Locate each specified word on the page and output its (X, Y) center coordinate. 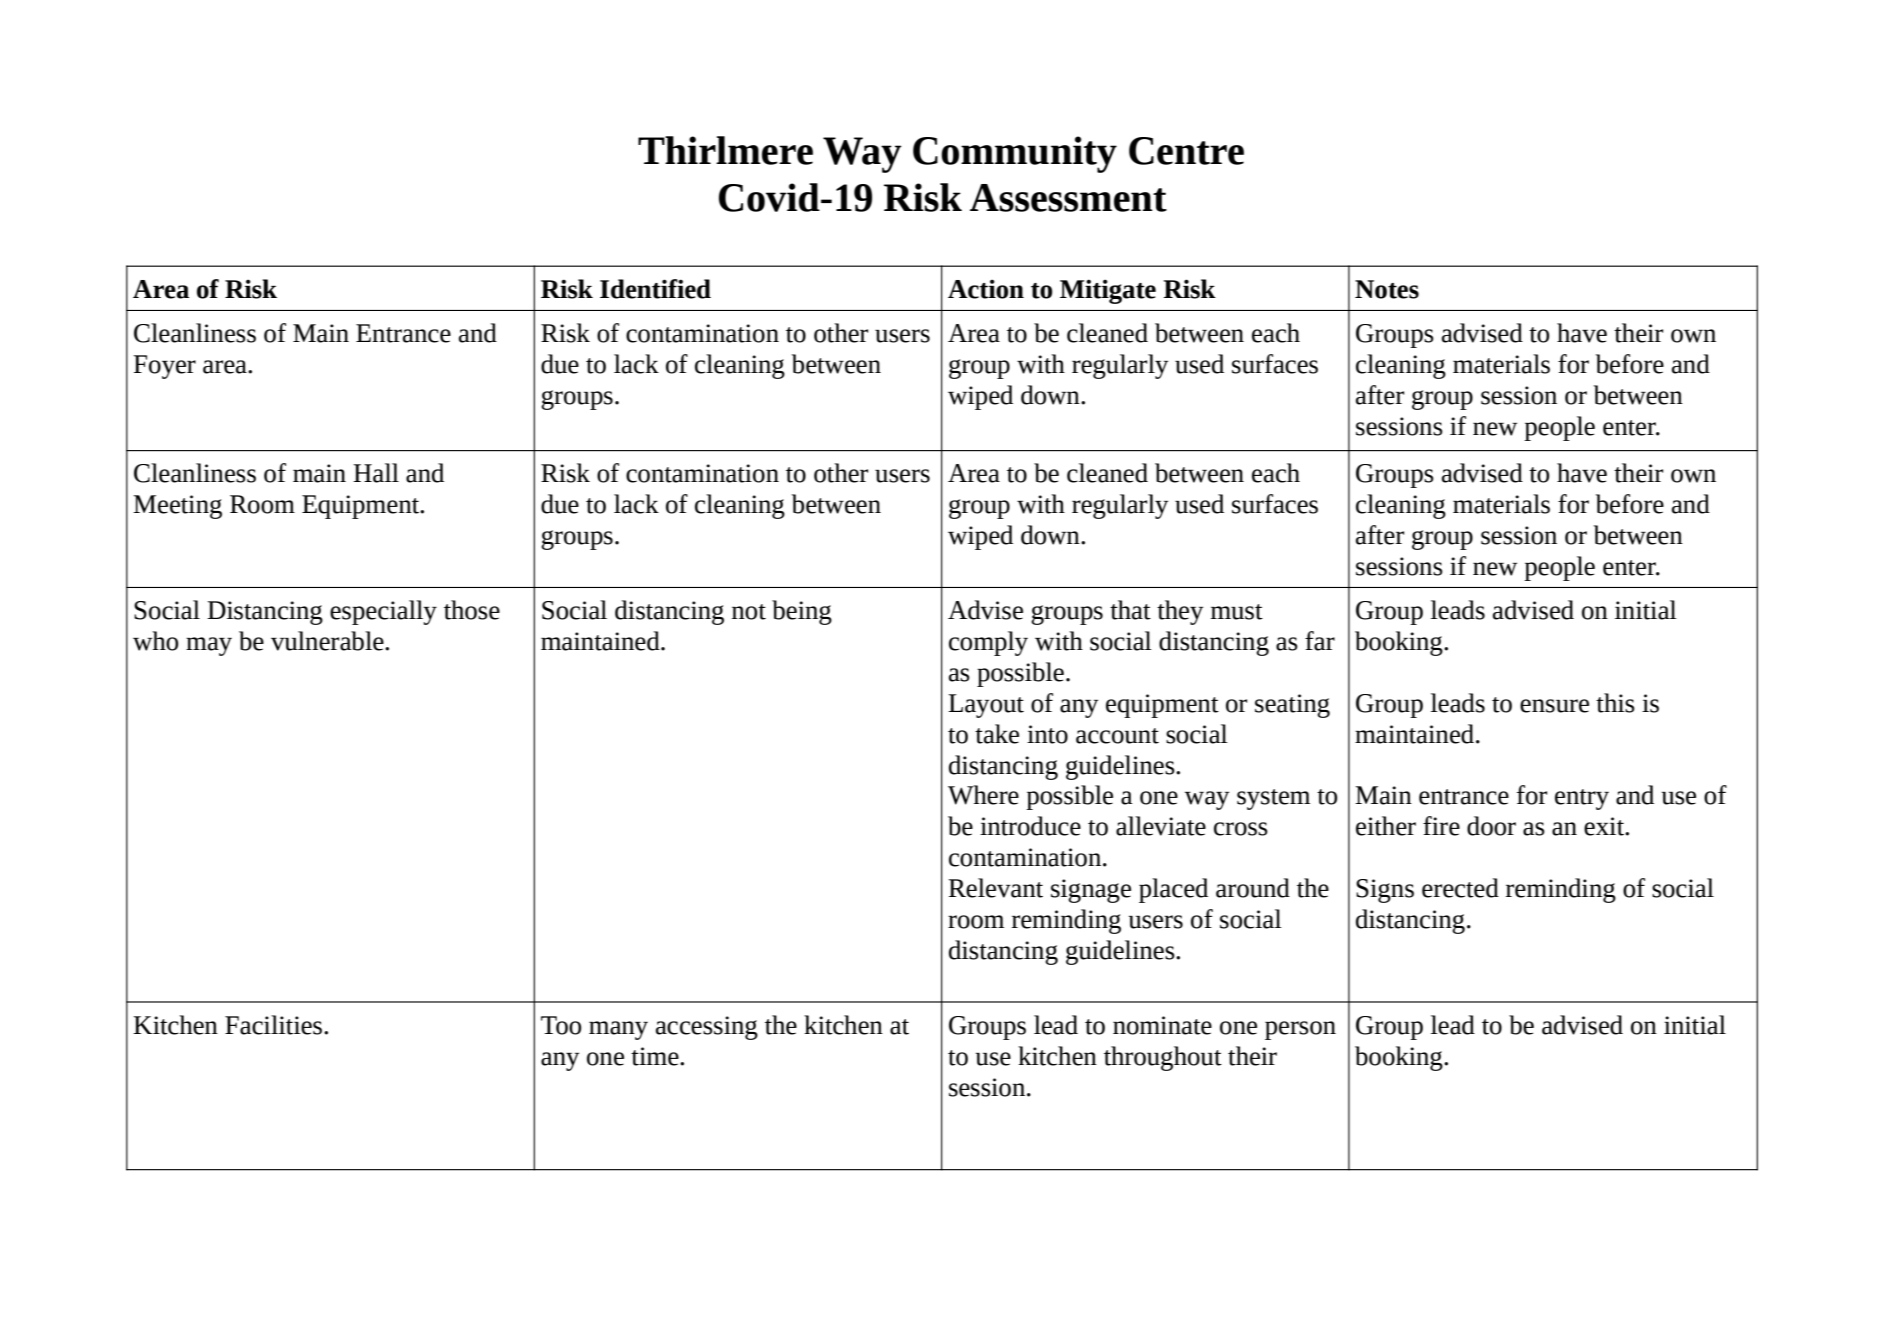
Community (1015, 154)
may (209, 646)
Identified (655, 289)
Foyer (164, 367)
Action (986, 289)
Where (983, 795)
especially (383, 612)
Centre (1186, 151)
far (1320, 641)
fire (1441, 826)
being (802, 612)
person (1300, 1030)
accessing (707, 1028)
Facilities (275, 1025)
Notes (1387, 289)
